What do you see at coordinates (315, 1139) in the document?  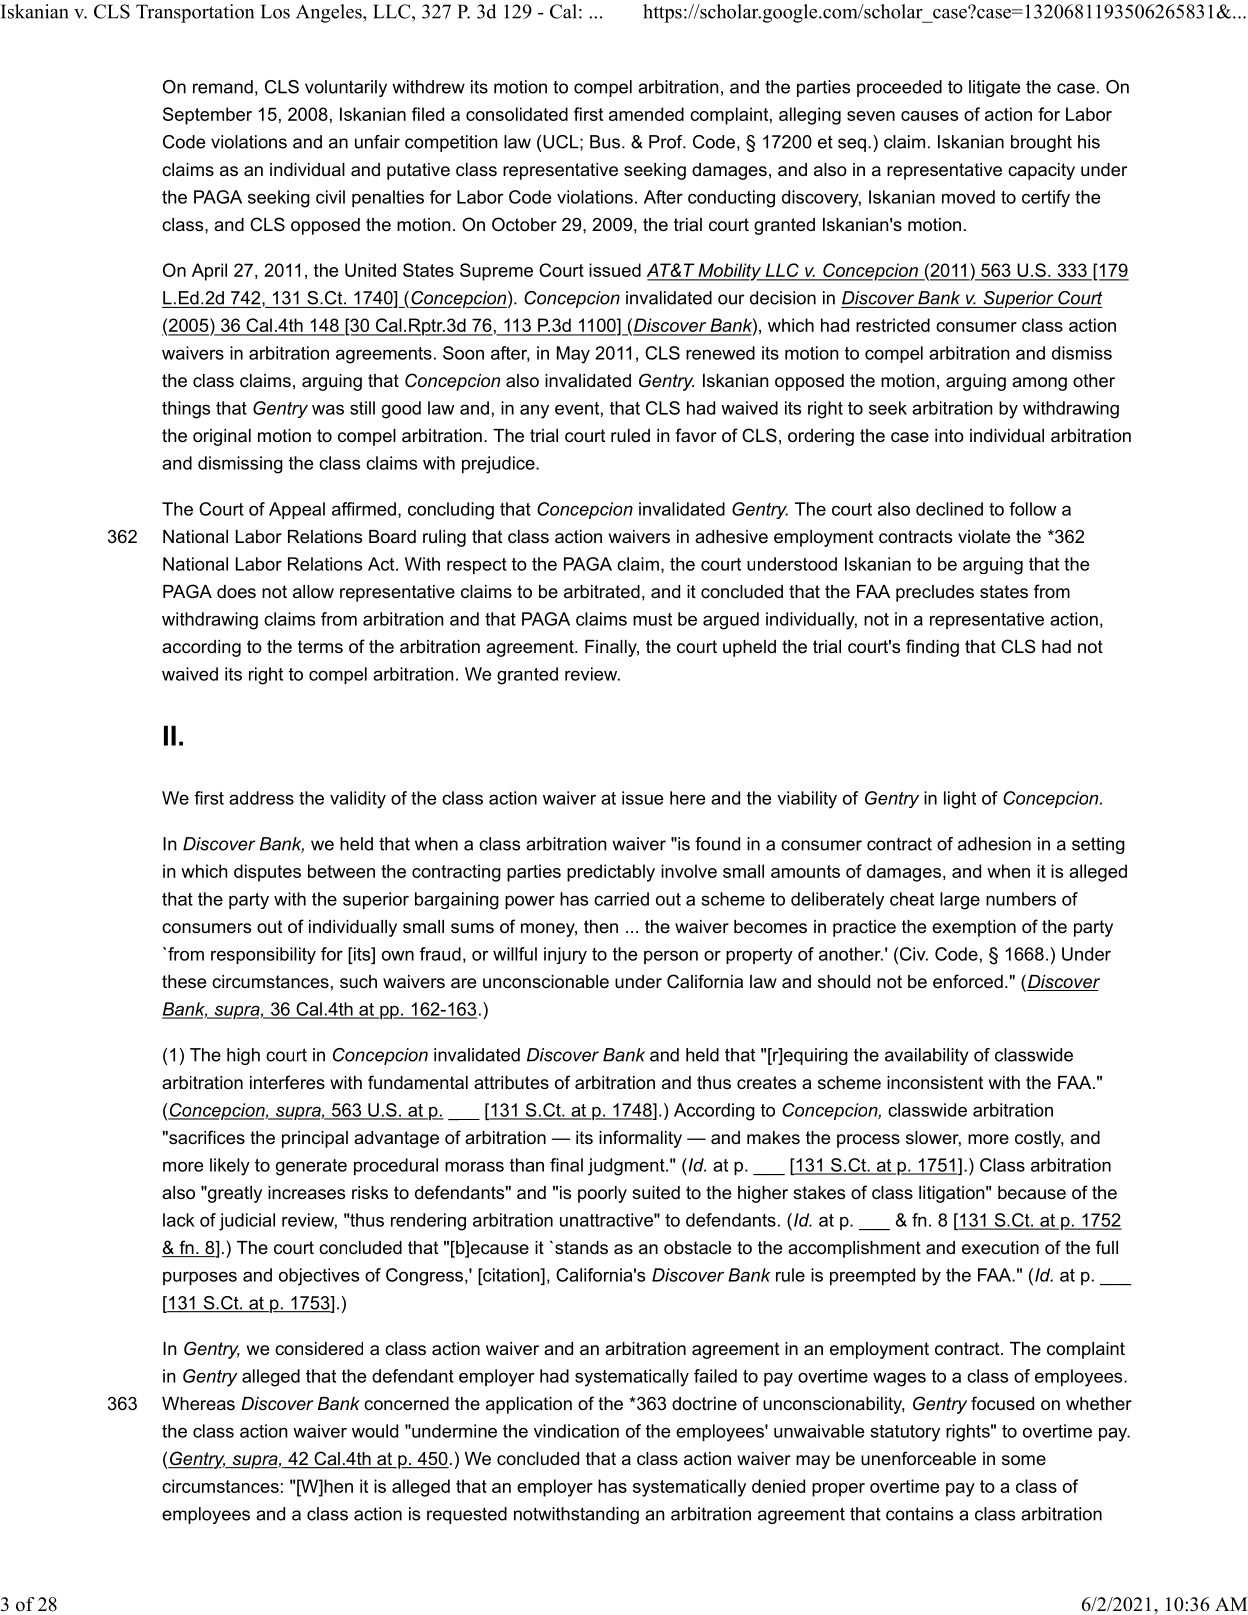 I see `principal` at bounding box center [315, 1139].
